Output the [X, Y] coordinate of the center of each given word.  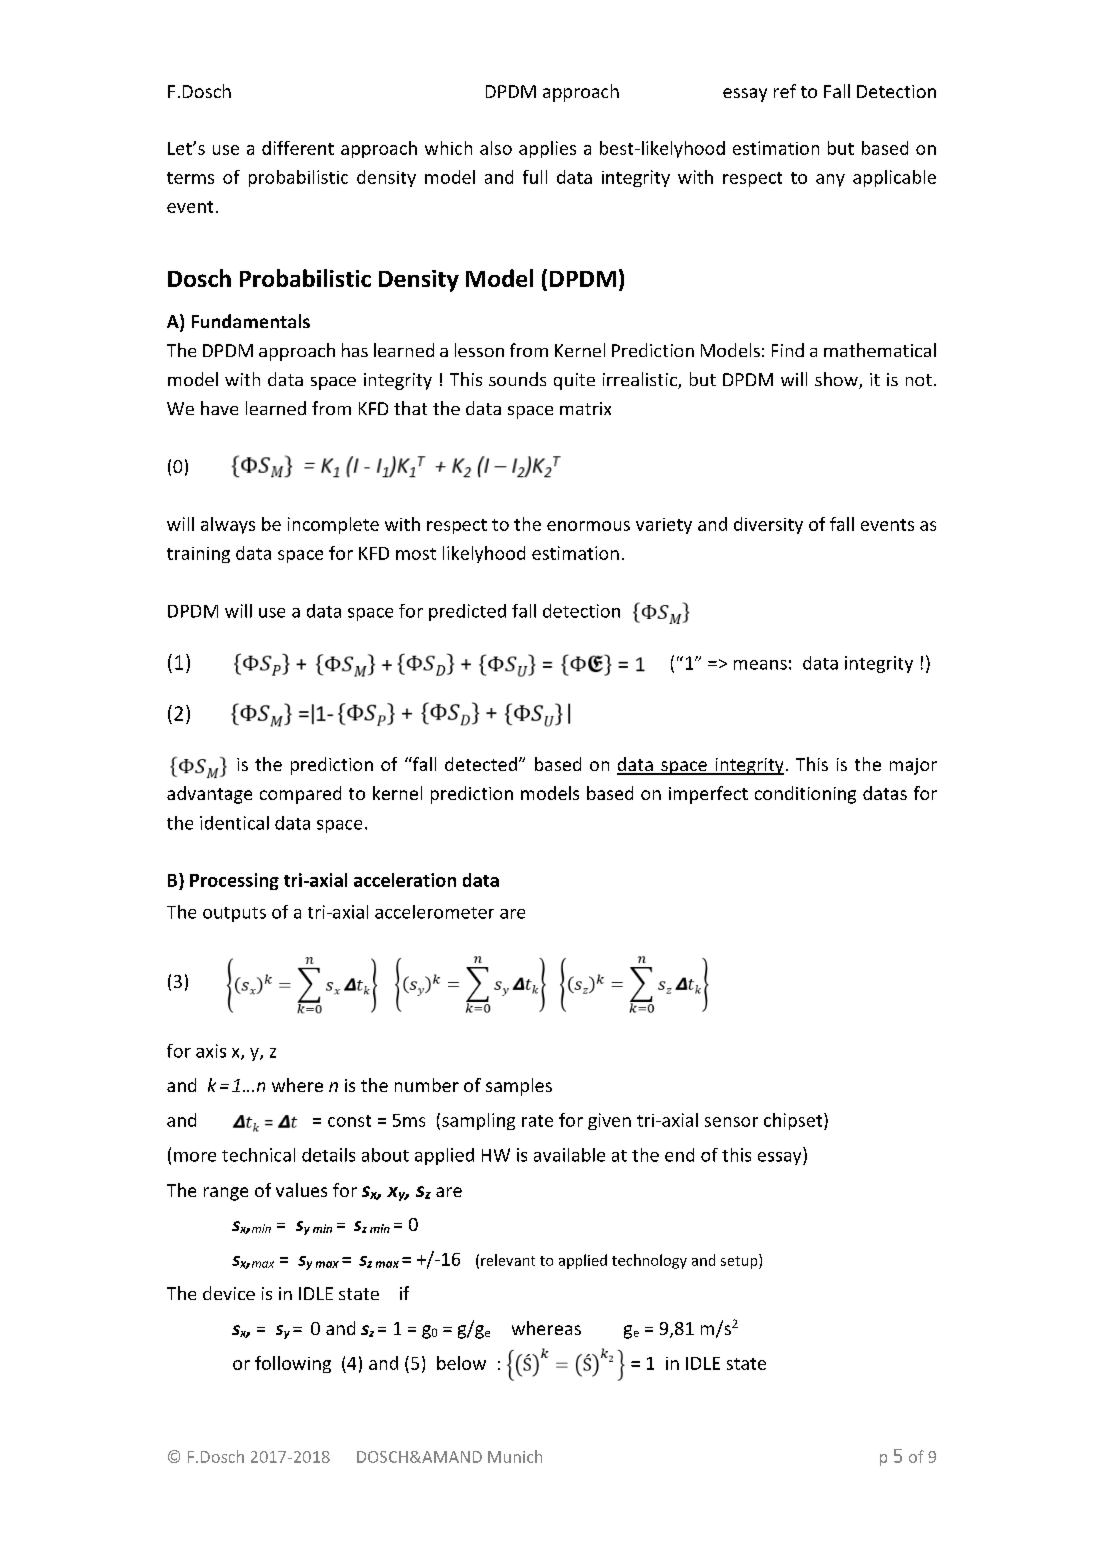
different [298, 148]
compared [300, 795]
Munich [515, 1456]
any [830, 180]
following [293, 1364]
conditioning [805, 795]
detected [481, 764]
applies [547, 149]
